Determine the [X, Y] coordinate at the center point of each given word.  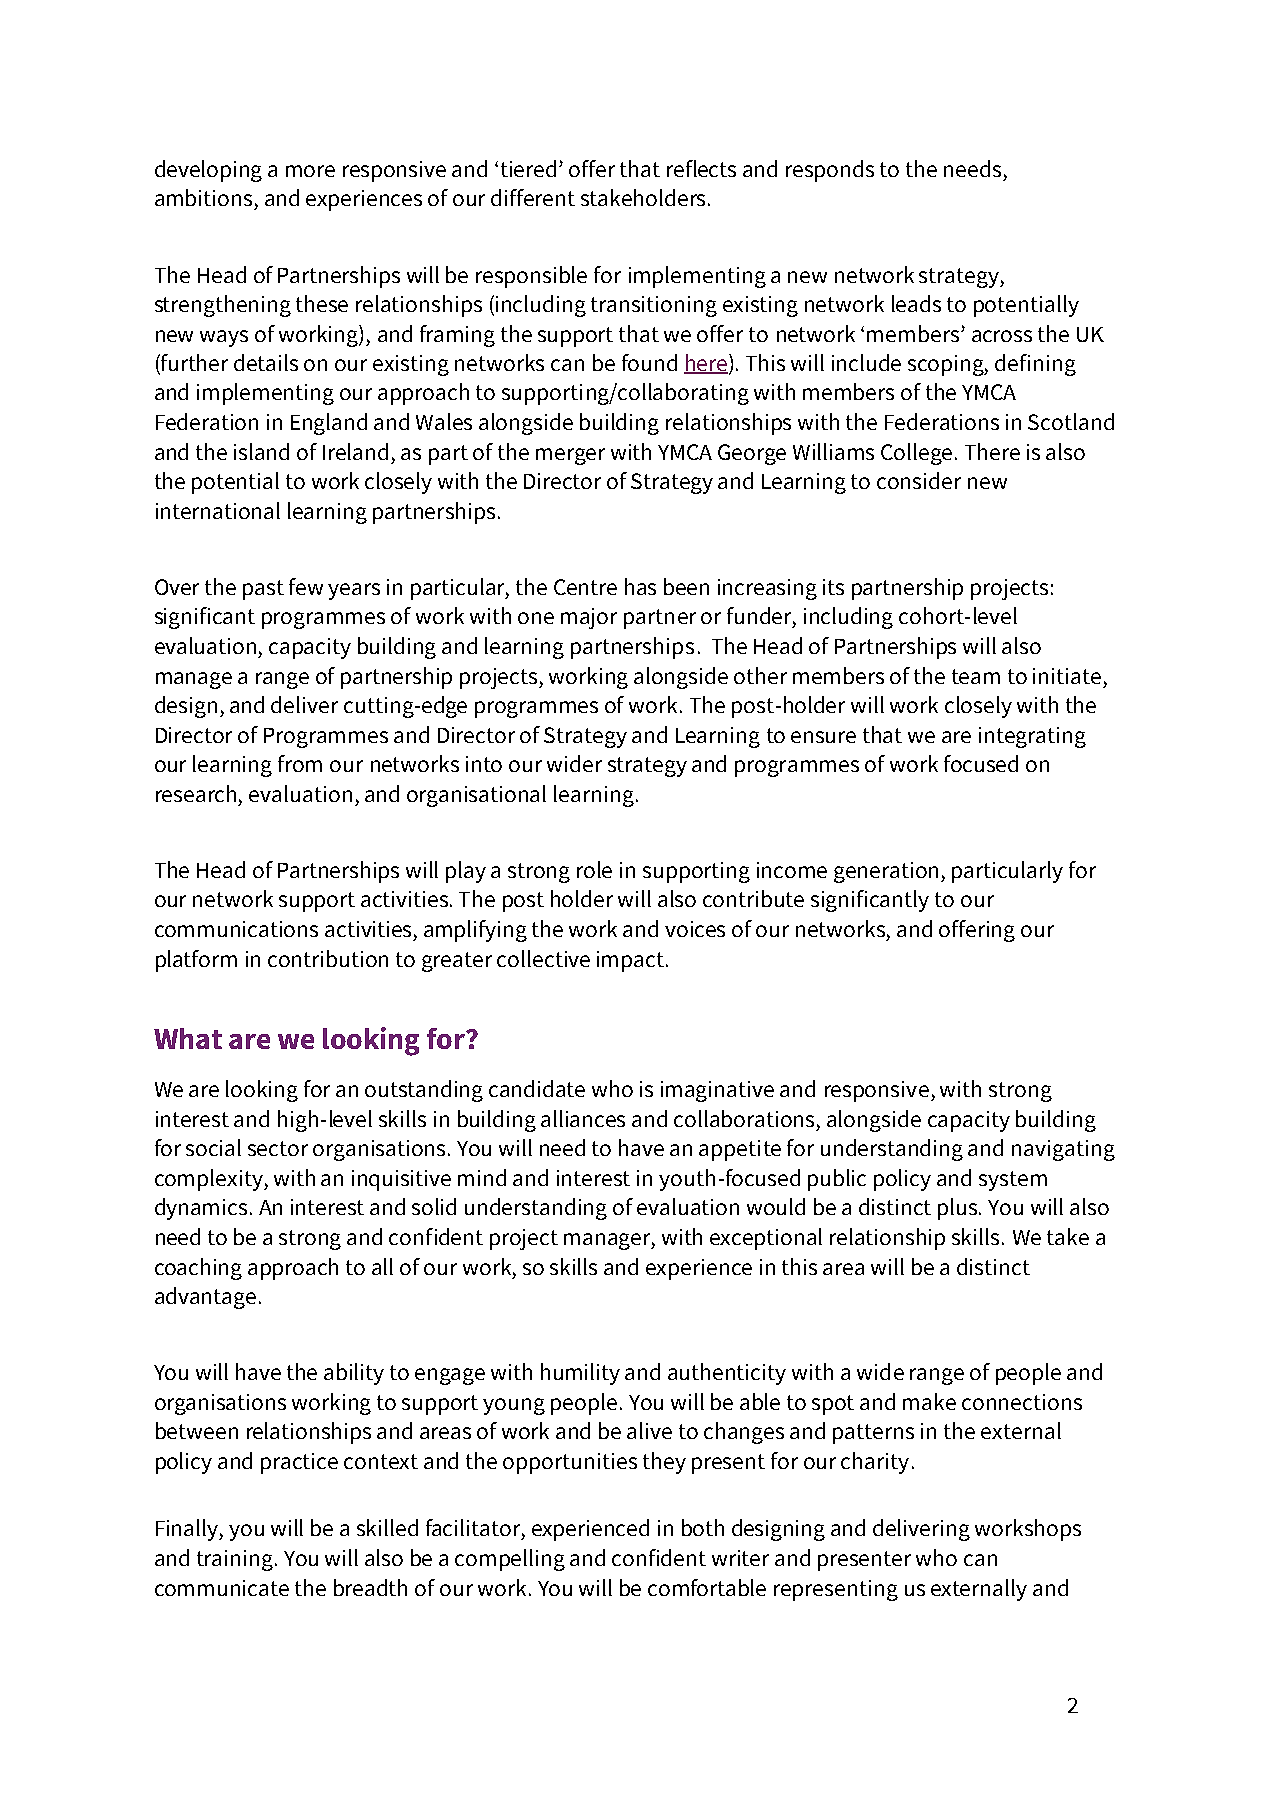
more [310, 171]
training [235, 1560]
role [594, 869]
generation [888, 872]
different [533, 197]
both [703, 1527]
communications [236, 929]
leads [916, 303]
